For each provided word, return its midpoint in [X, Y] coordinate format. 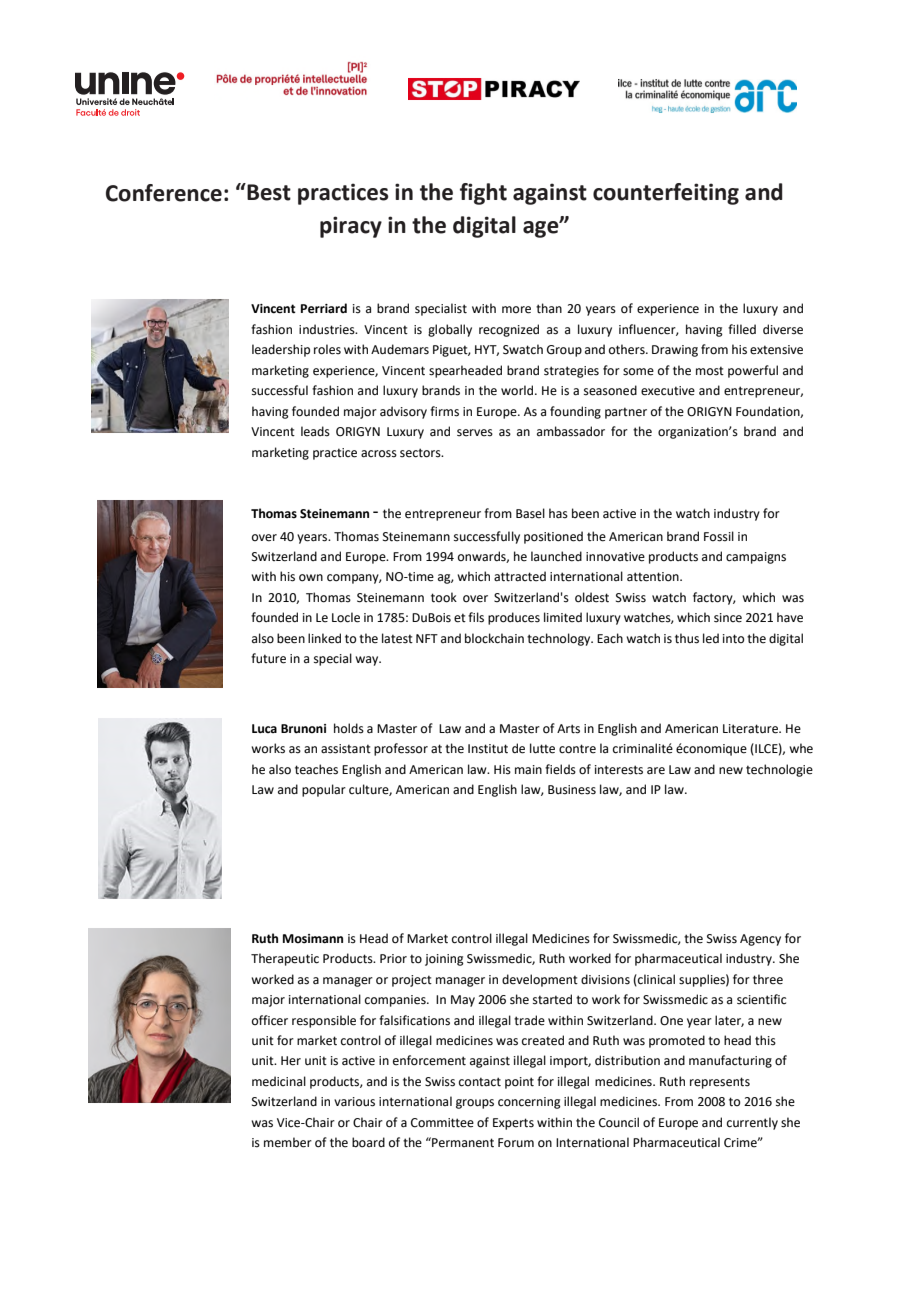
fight [483, 194]
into [733, 639]
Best [268, 192]
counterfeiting [666, 194]
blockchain [494, 638]
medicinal [279, 1081]
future [268, 658]
